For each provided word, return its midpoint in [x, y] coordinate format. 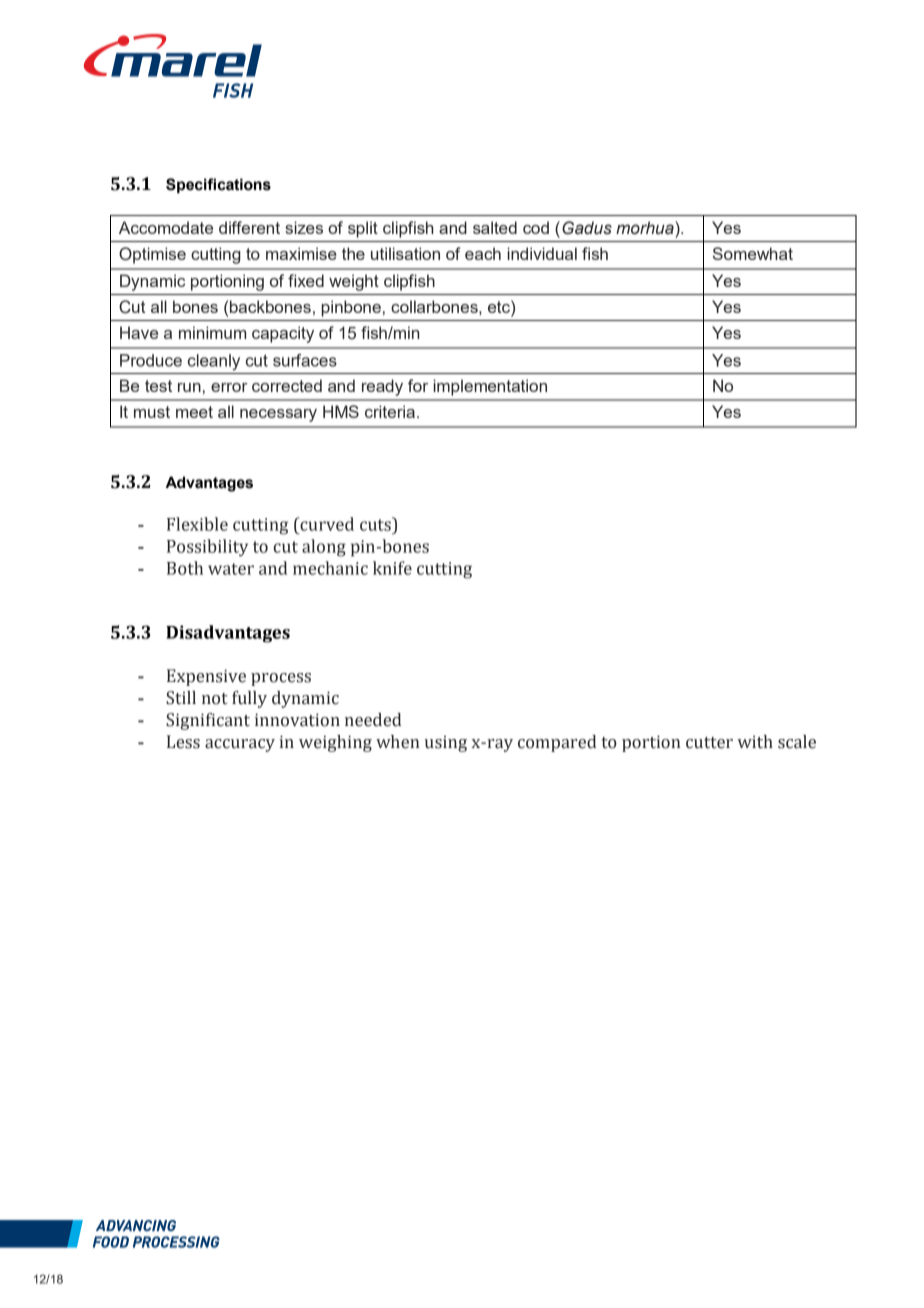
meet [194, 412]
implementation [490, 387]
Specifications [218, 186]
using [446, 744]
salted [495, 227]
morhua [646, 228]
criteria [390, 411]
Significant [208, 721]
